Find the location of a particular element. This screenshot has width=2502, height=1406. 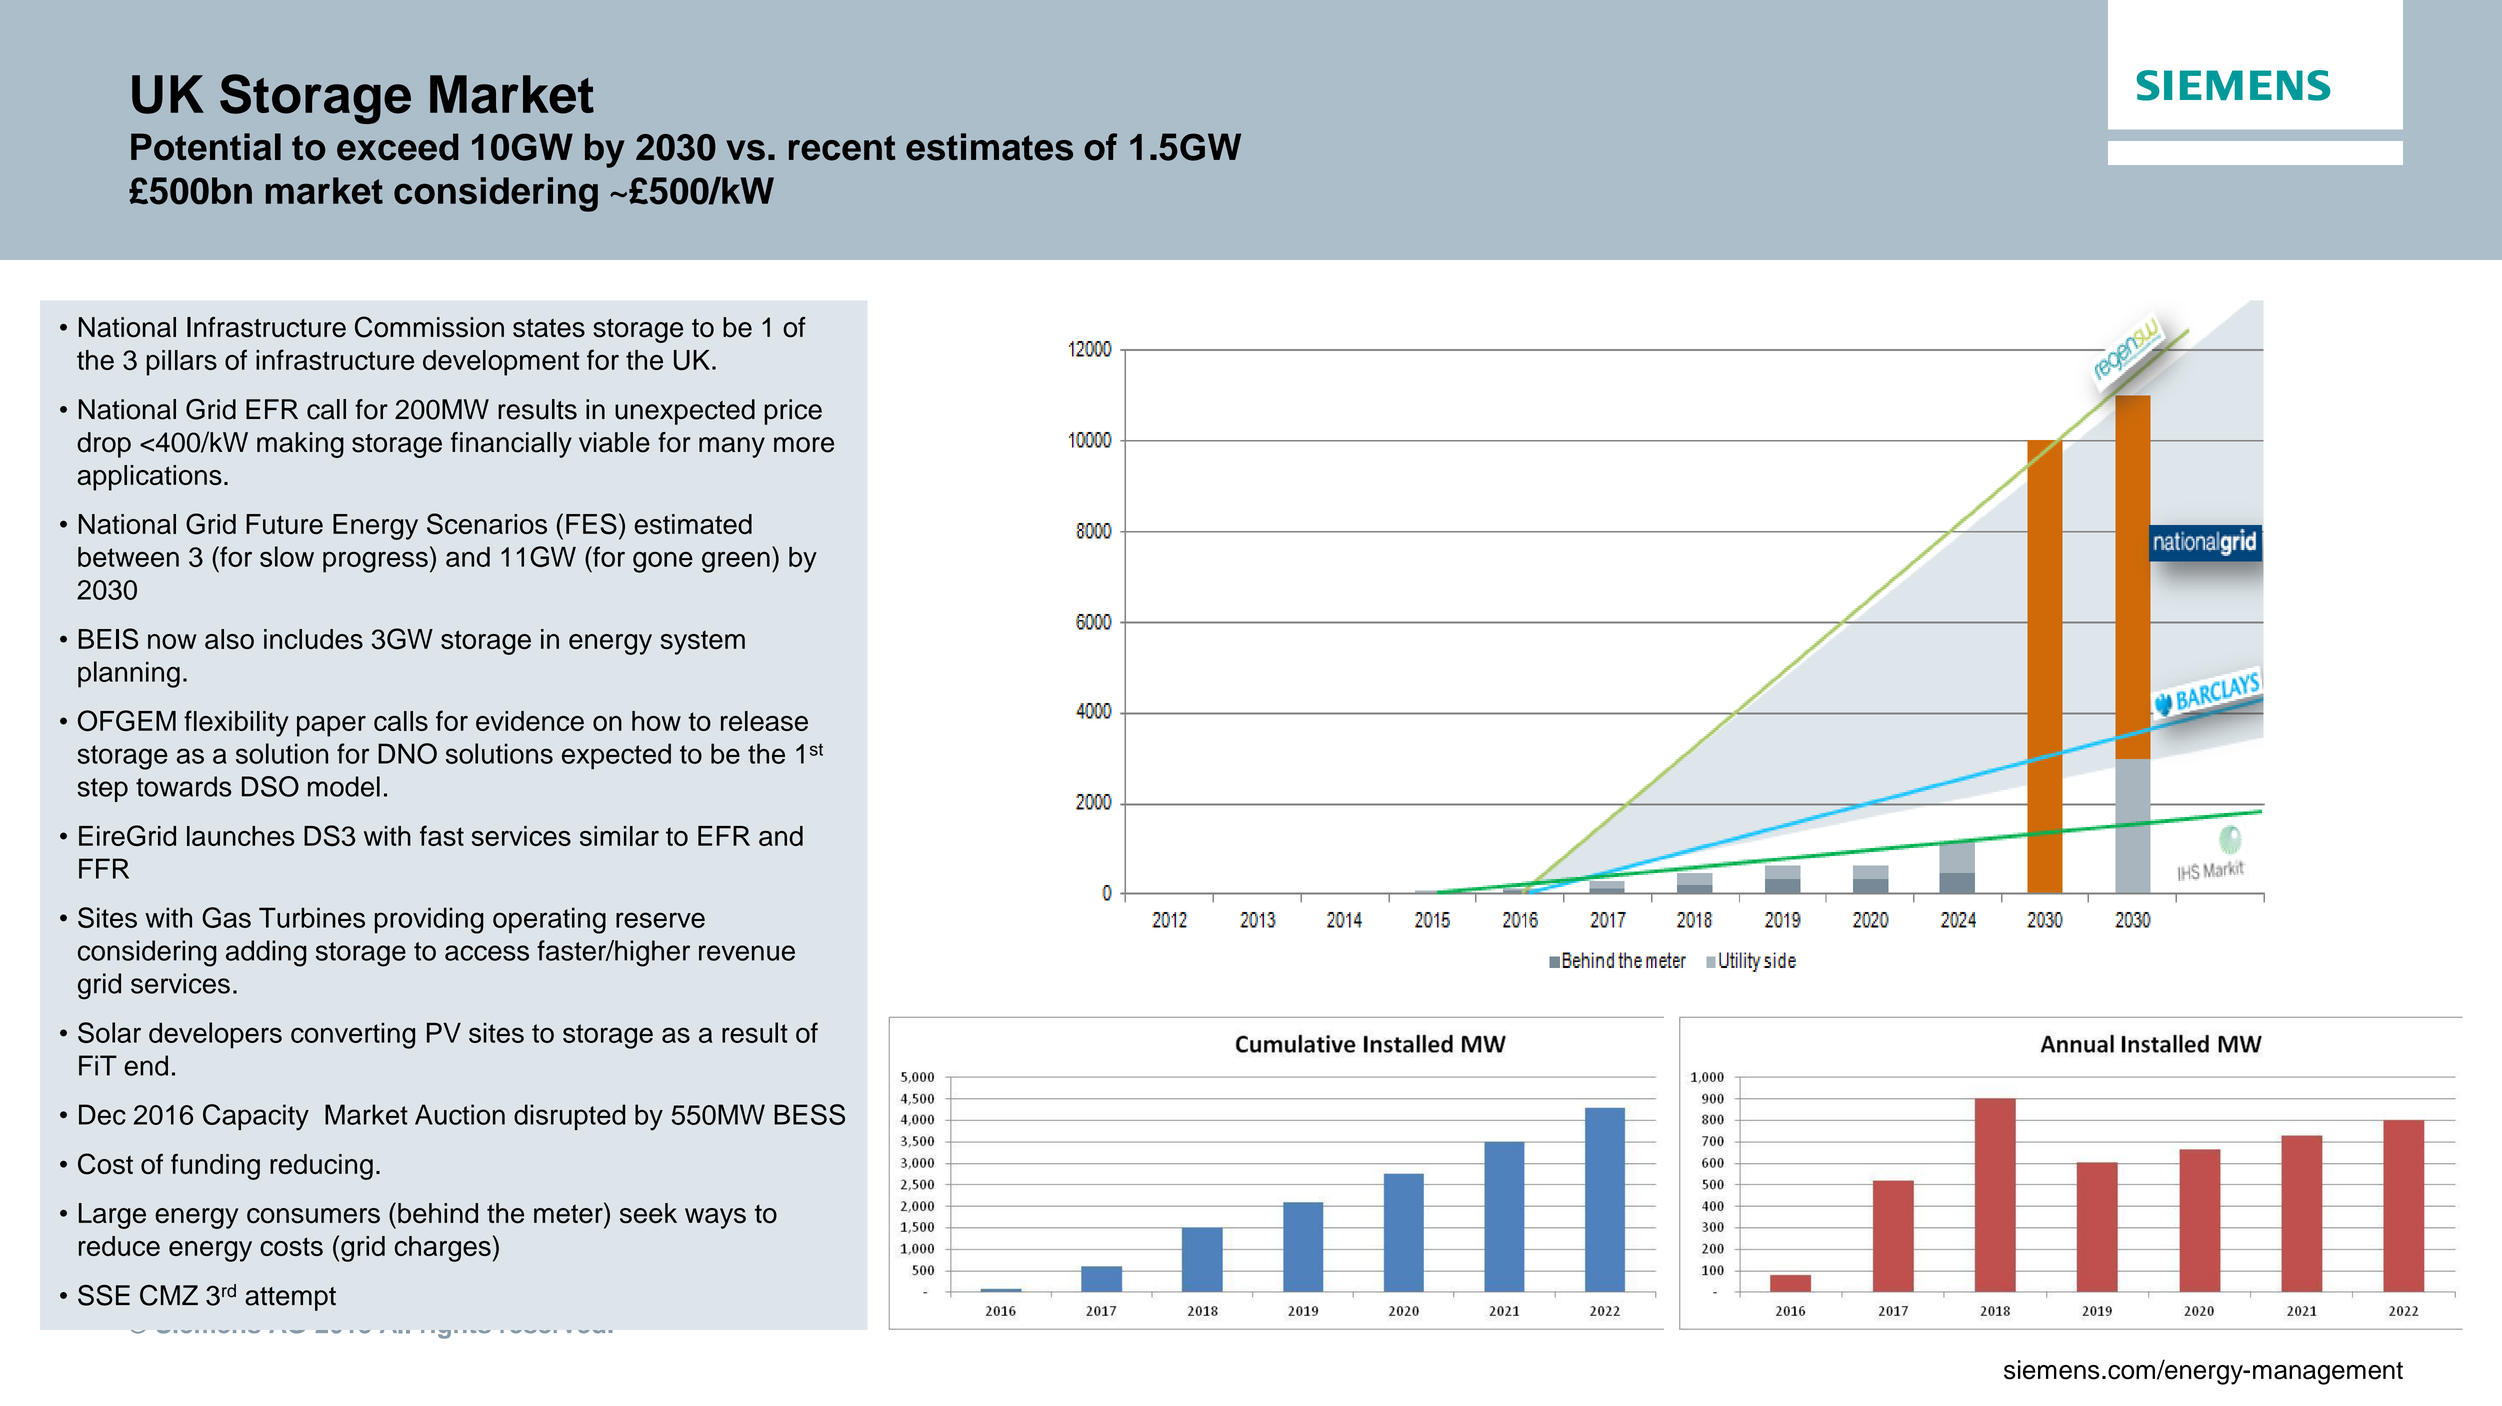

exceed is located at coordinates (397, 147).
